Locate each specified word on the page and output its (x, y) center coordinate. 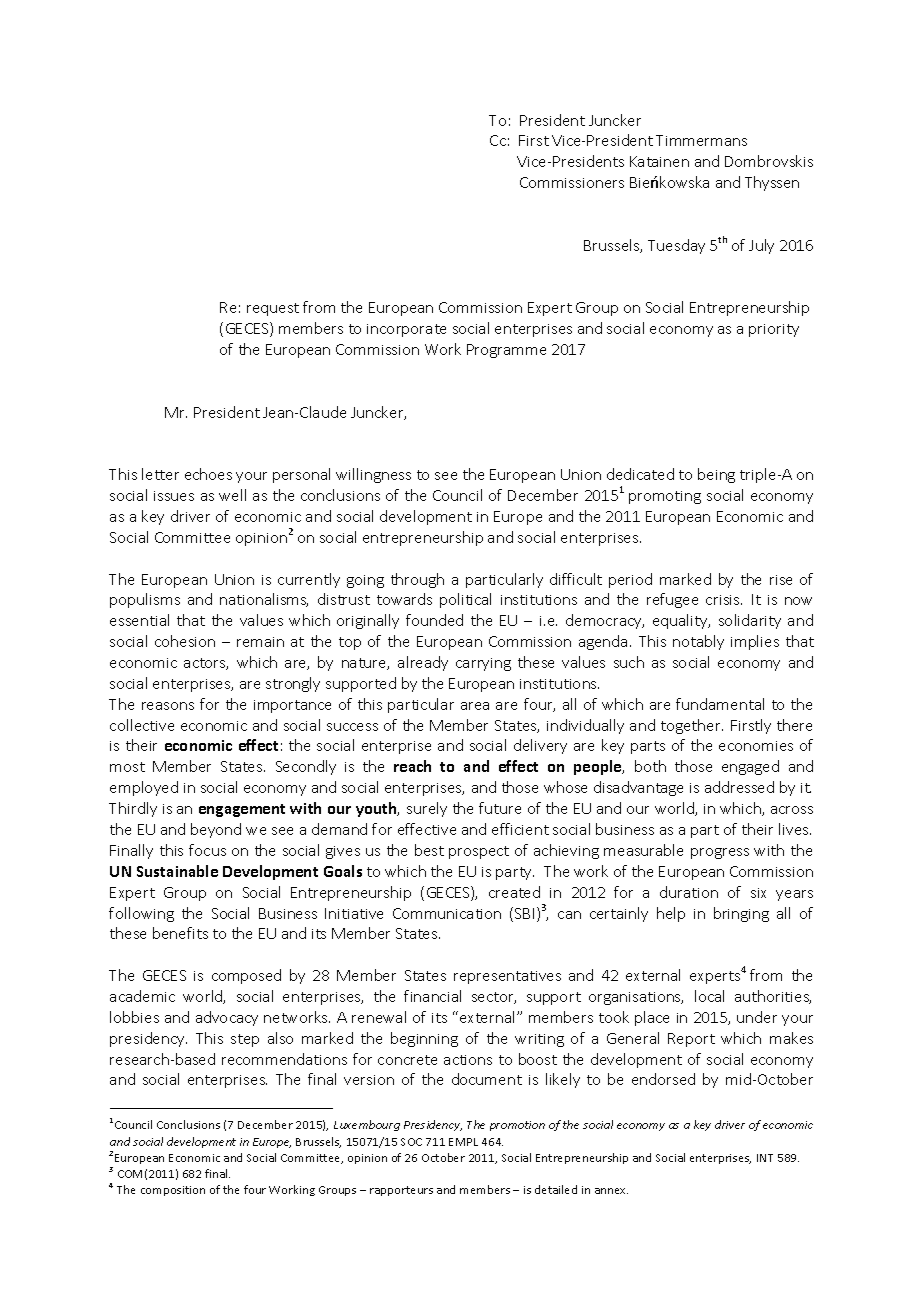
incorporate (406, 330)
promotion (517, 1126)
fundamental (720, 704)
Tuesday (676, 246)
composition (173, 1191)
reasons (168, 706)
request (273, 309)
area (475, 706)
